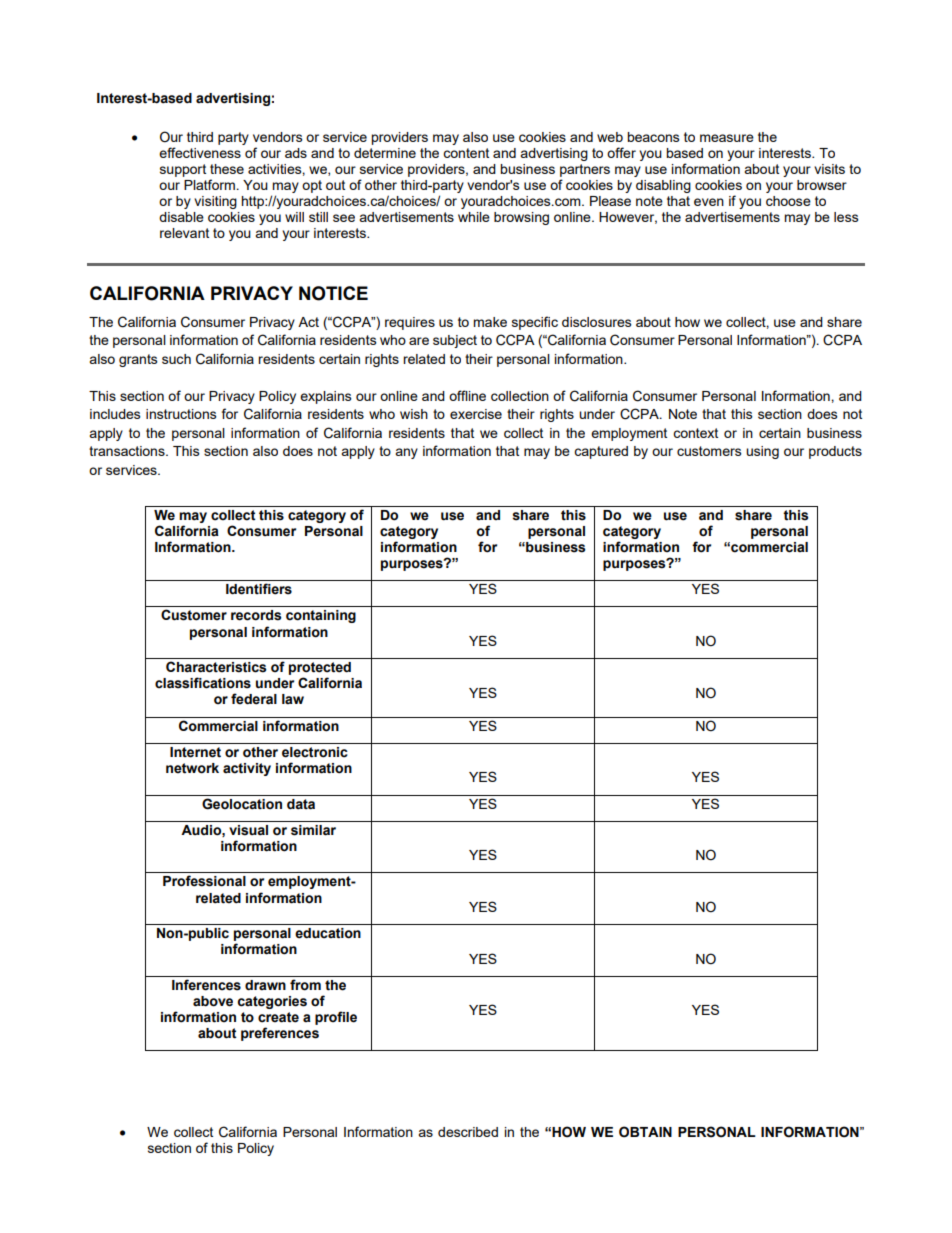 The height and width of the screenshot is (1233, 952). Describe the element at coordinates (466, 153) in the screenshot. I see `content` at that location.
